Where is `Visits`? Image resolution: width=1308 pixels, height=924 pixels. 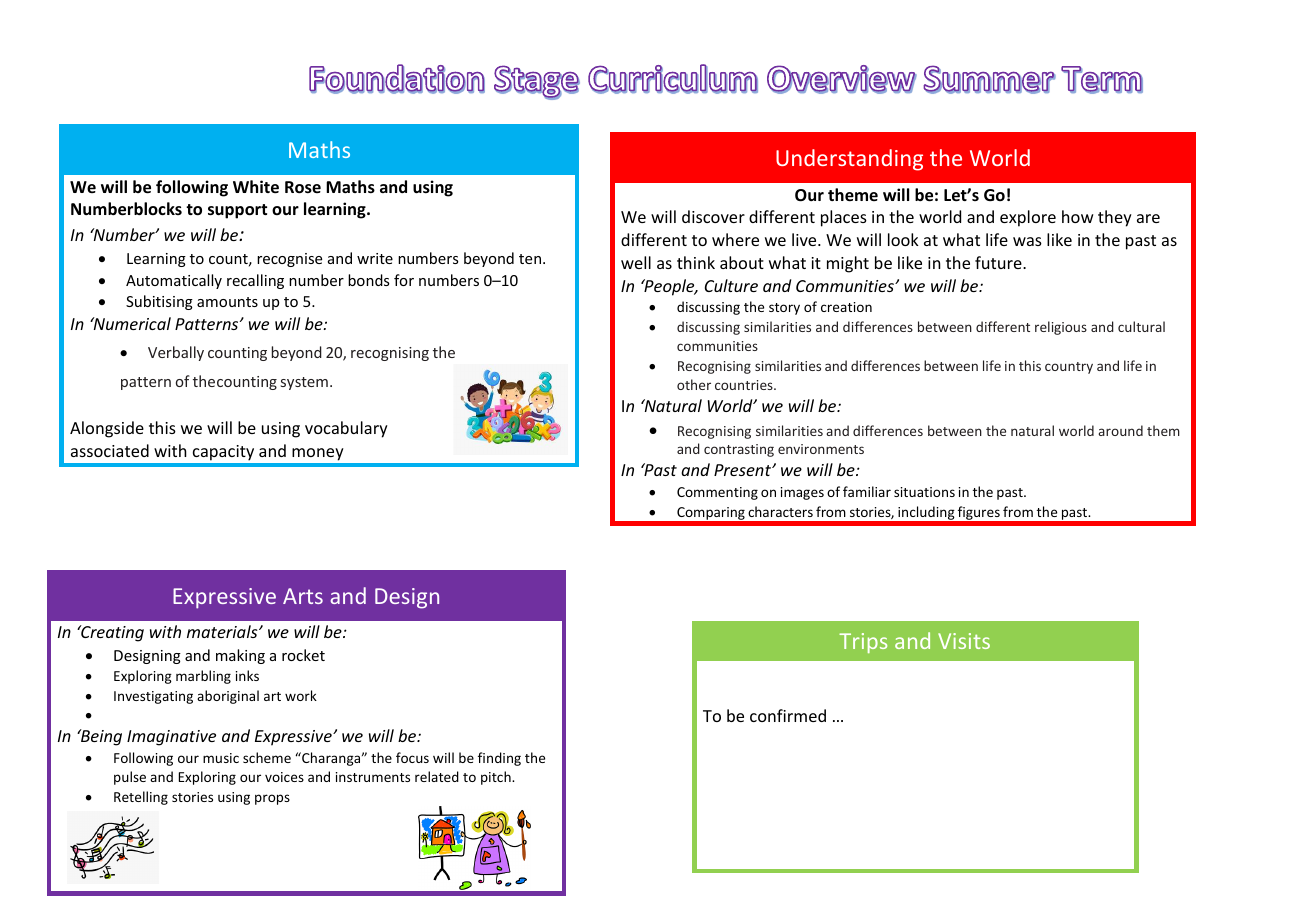
Visits is located at coordinates (964, 641).
